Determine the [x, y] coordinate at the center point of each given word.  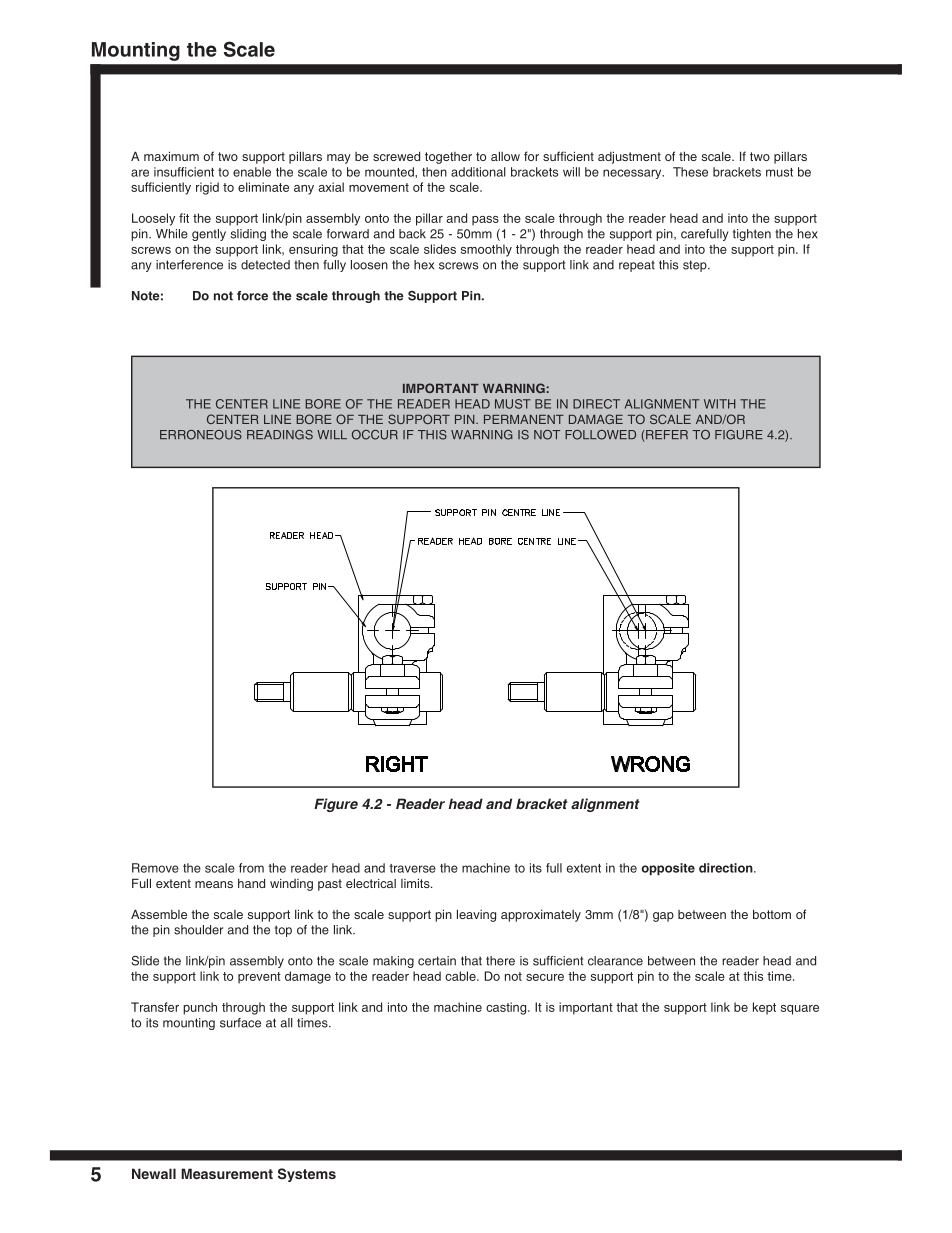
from [251, 868]
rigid [207, 188]
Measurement [227, 1173]
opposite [668, 869]
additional [478, 172]
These [690, 172]
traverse [413, 868]
